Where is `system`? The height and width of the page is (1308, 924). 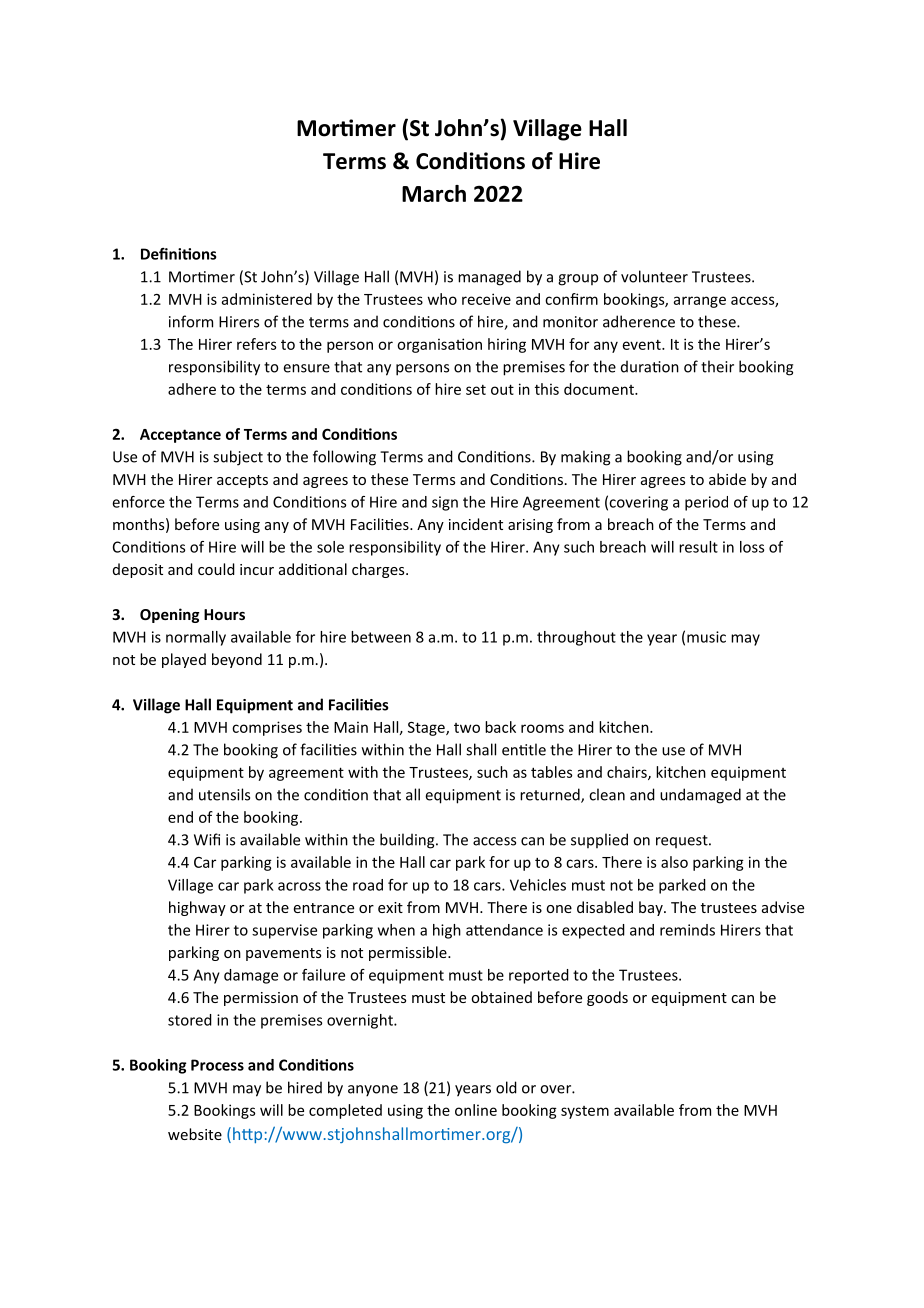
system is located at coordinates (585, 1112).
